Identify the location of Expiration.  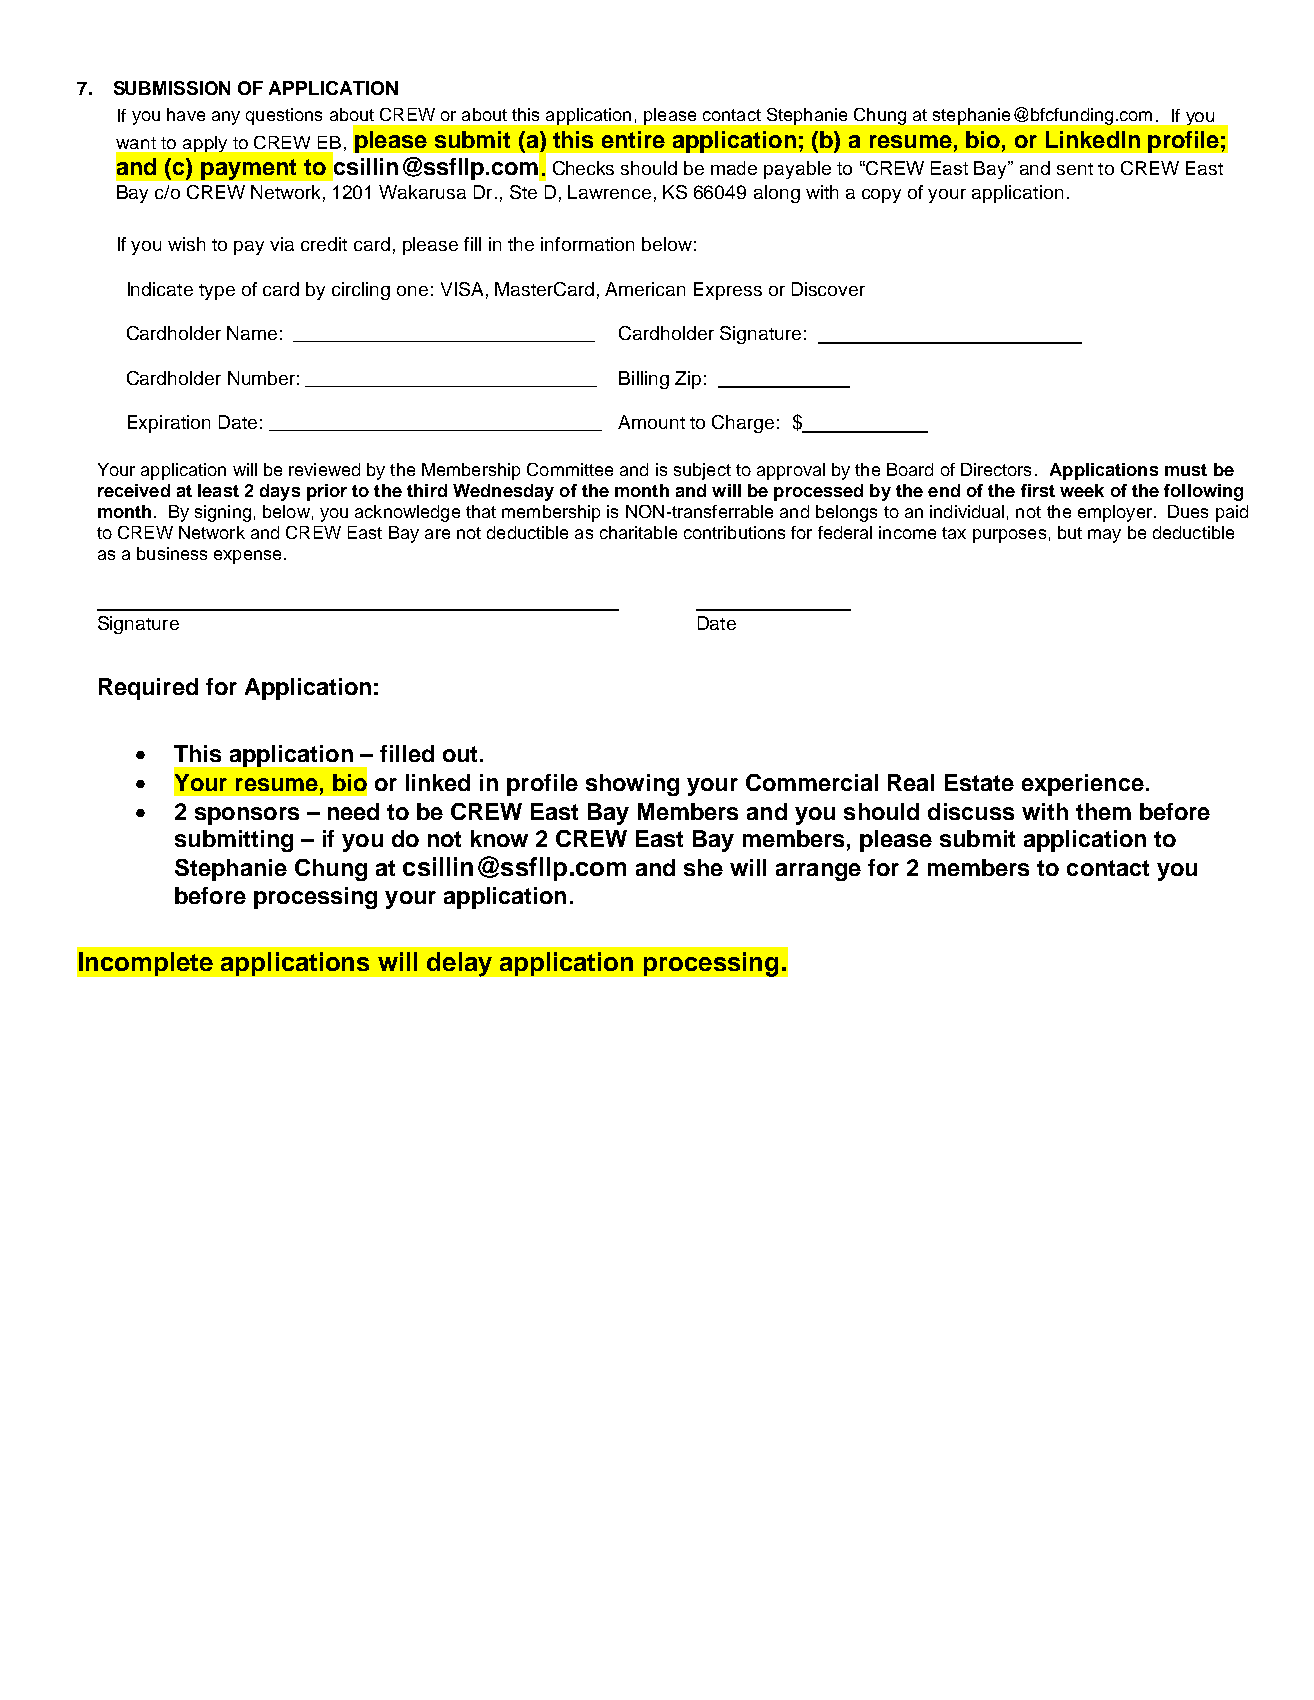
(169, 424).
